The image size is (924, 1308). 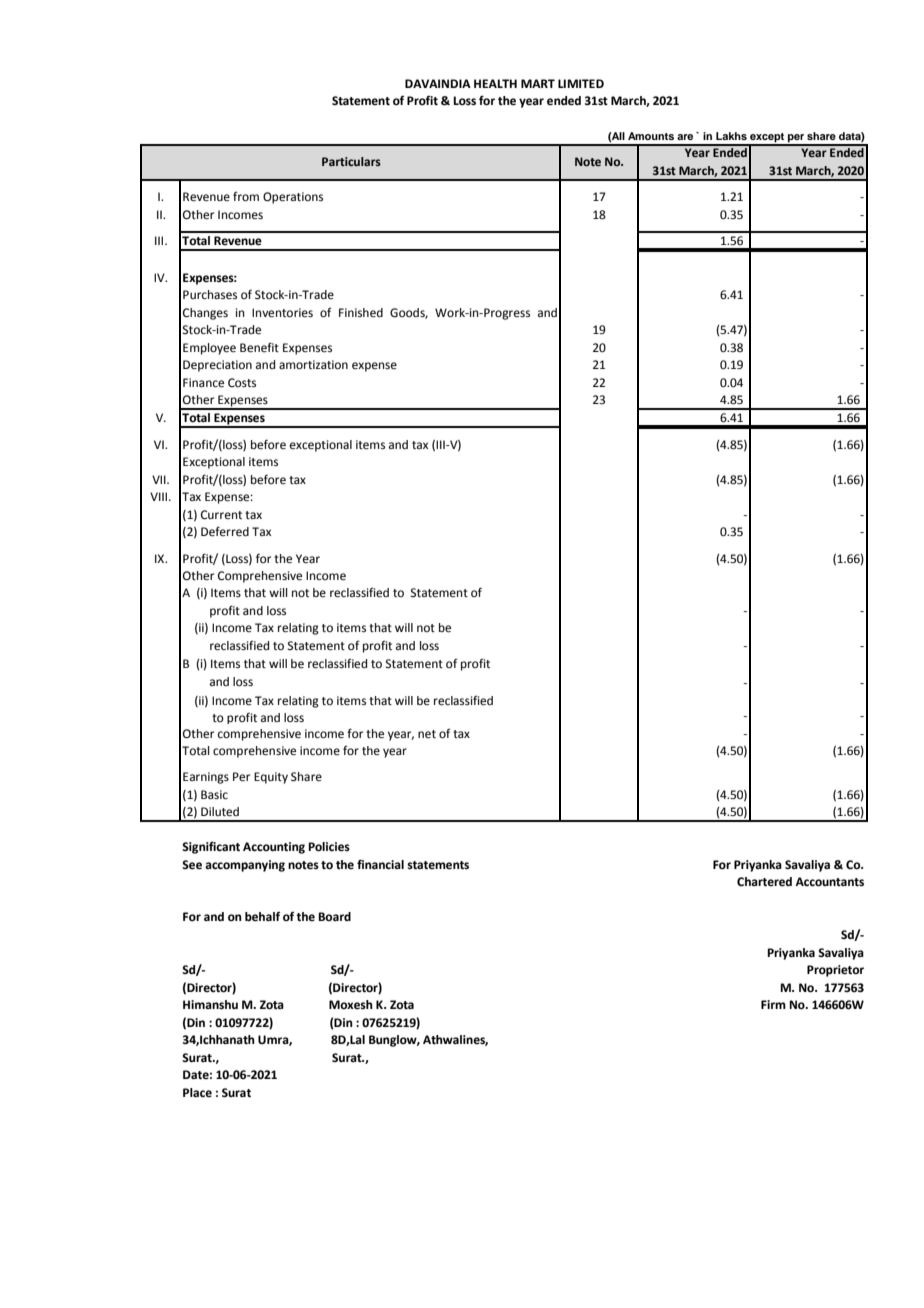 I want to click on from, so click(x=246, y=196).
